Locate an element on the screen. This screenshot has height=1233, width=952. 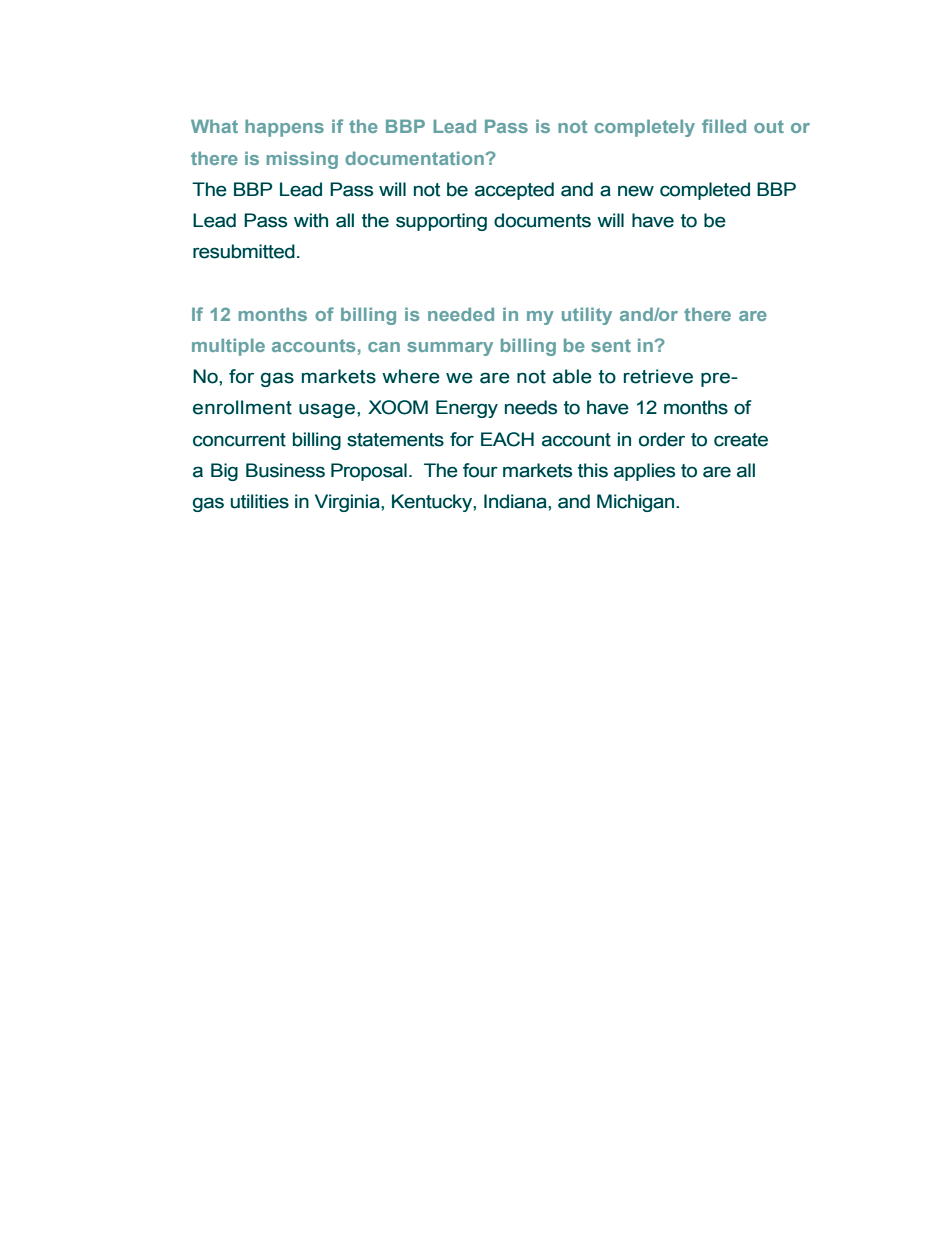
multiple is located at coordinates (228, 347).
